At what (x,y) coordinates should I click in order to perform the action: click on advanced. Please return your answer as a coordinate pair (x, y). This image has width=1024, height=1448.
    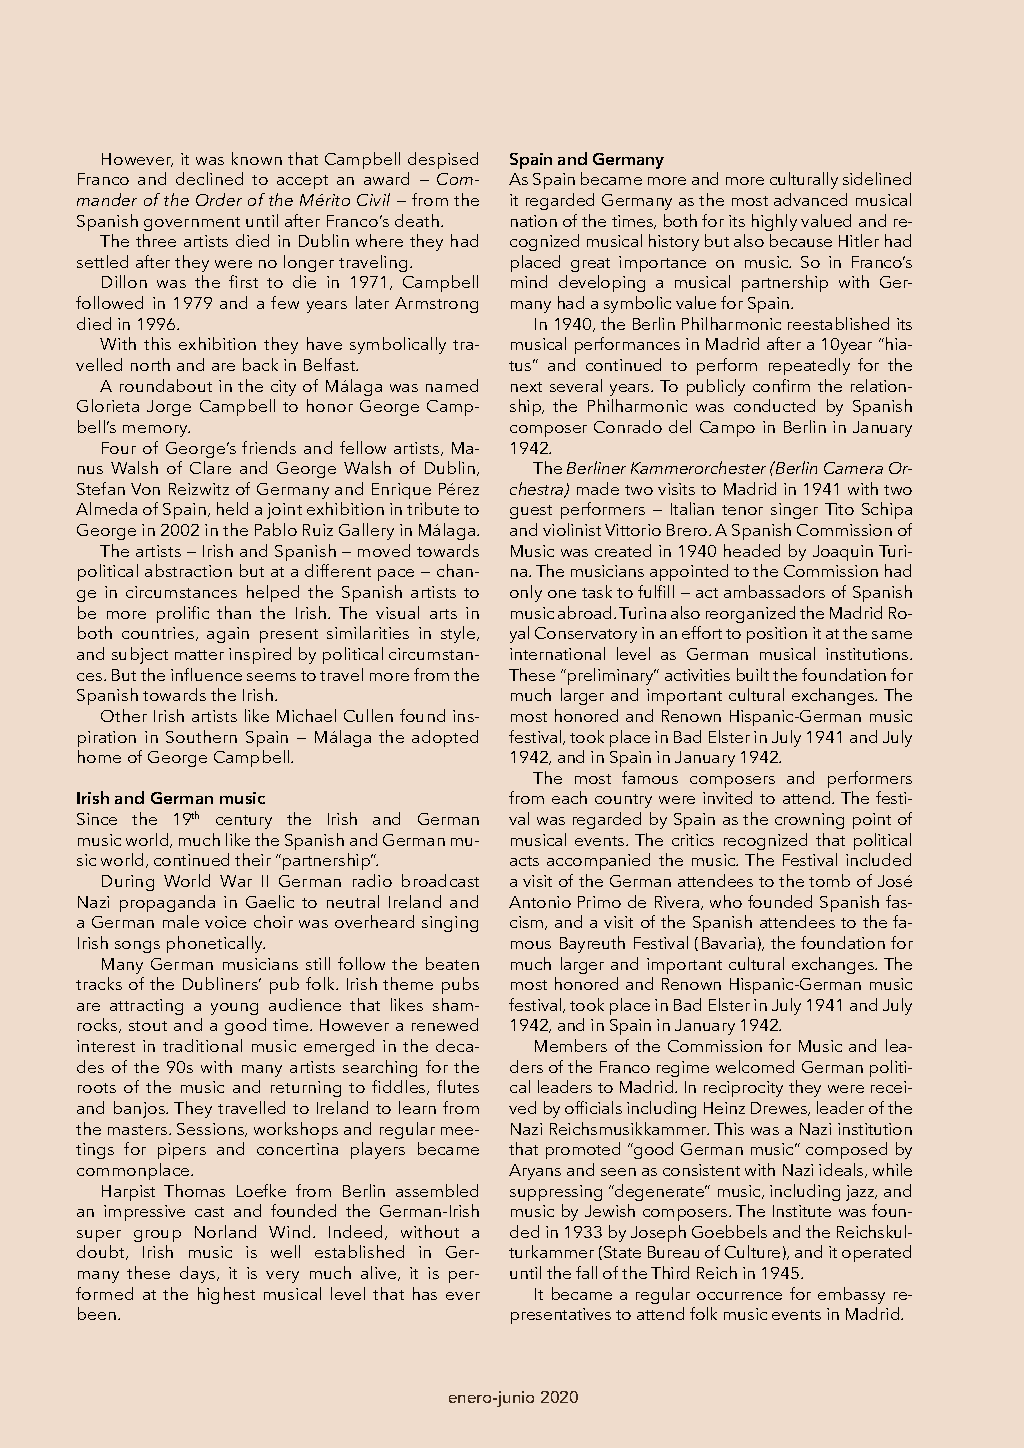
    Looking at the image, I should click on (810, 199).
